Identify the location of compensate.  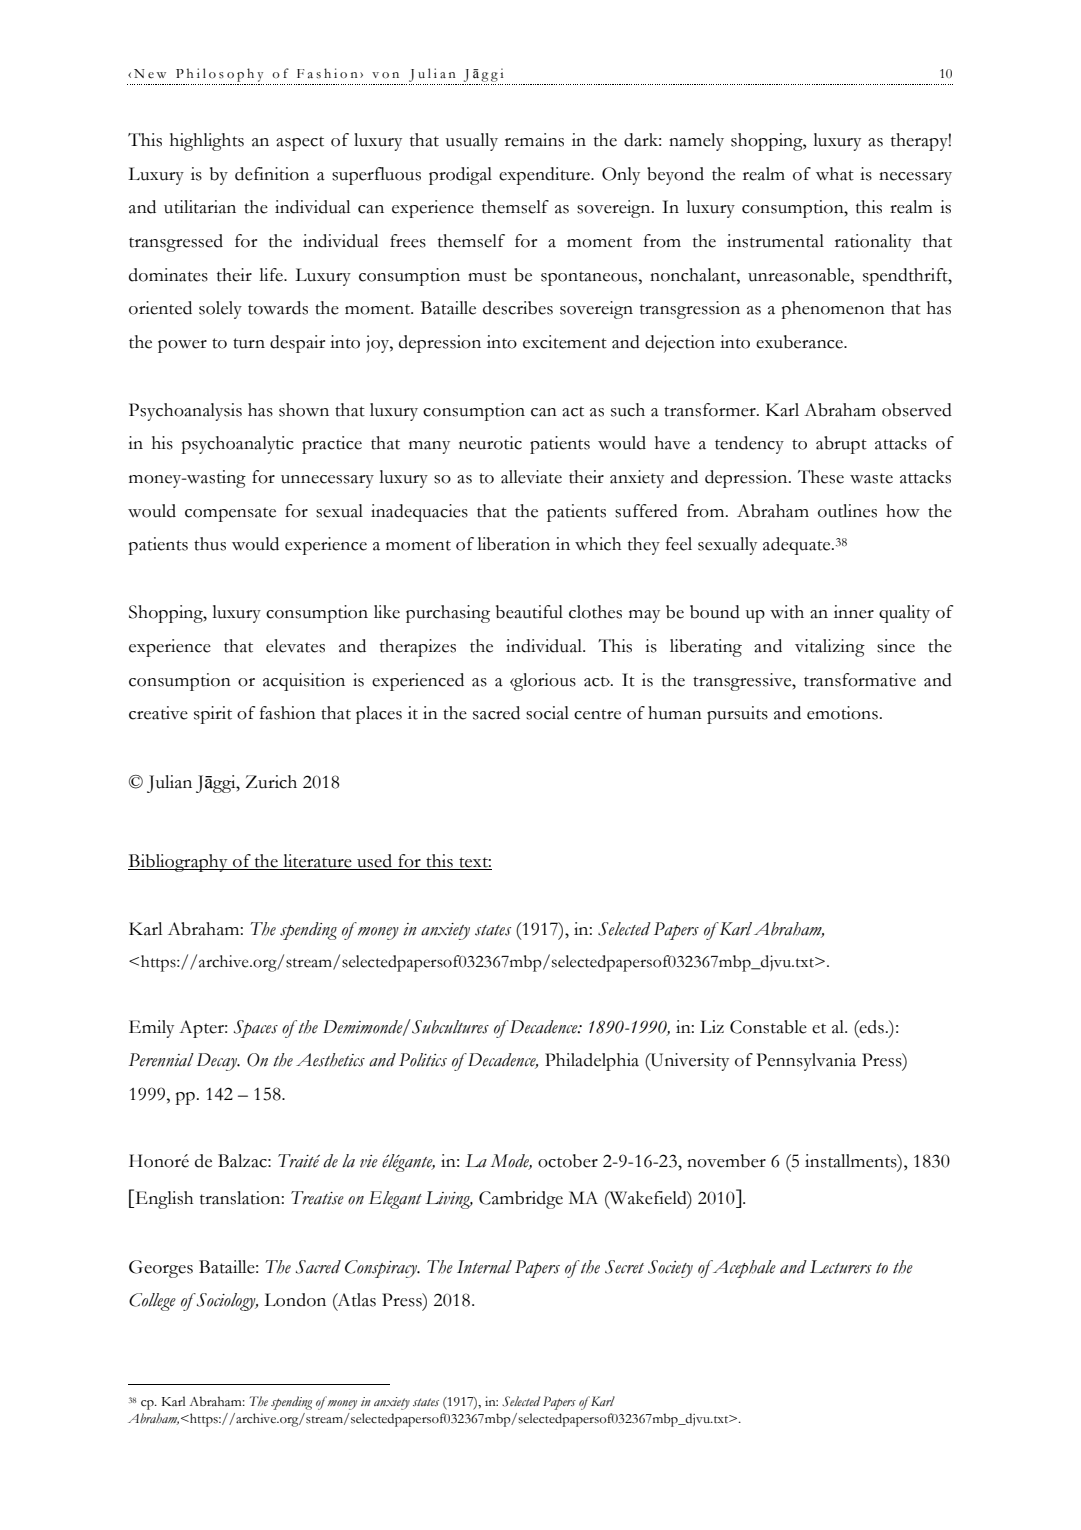
(230, 514).
